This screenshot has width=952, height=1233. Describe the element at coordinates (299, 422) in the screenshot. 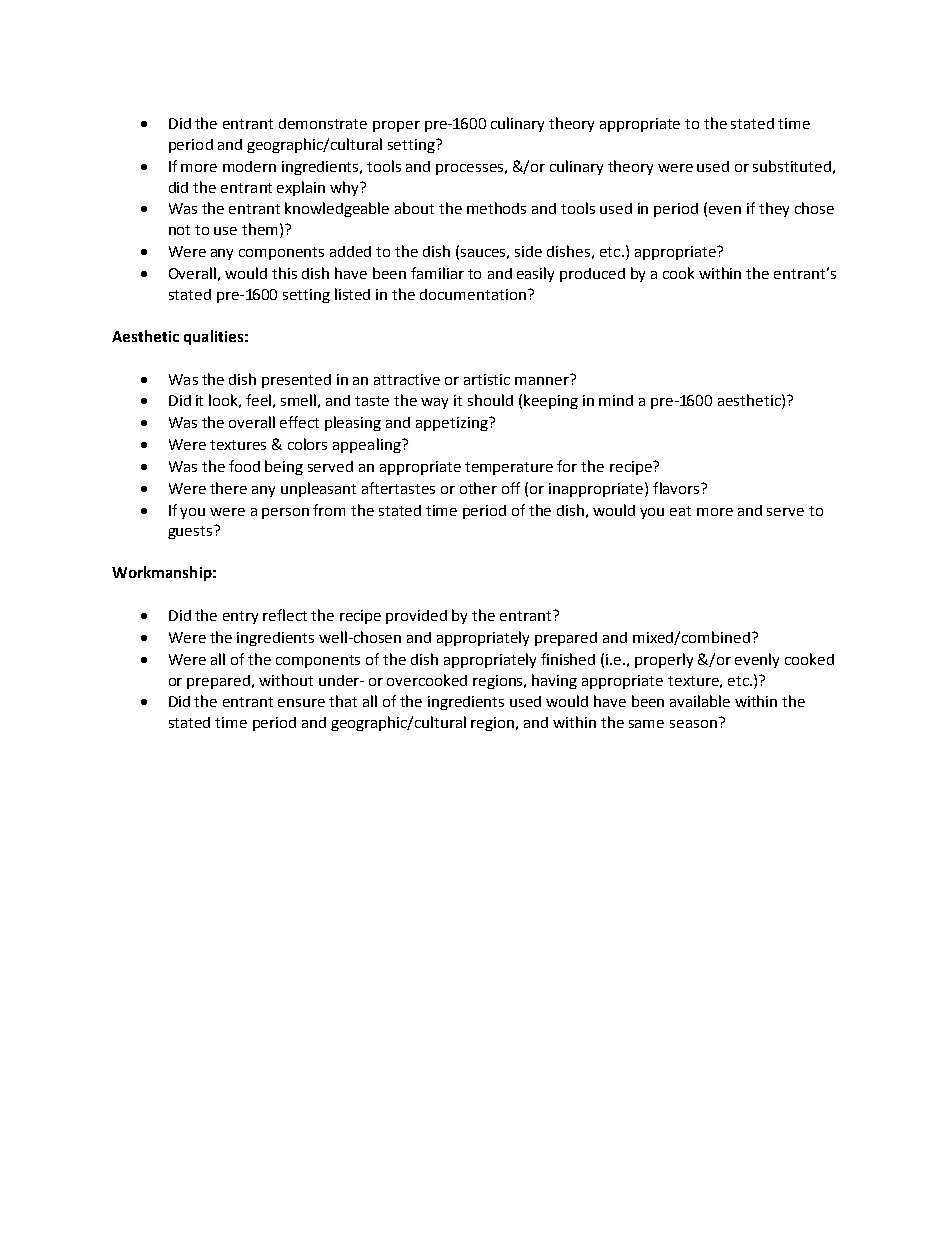

I see `effect` at that location.
